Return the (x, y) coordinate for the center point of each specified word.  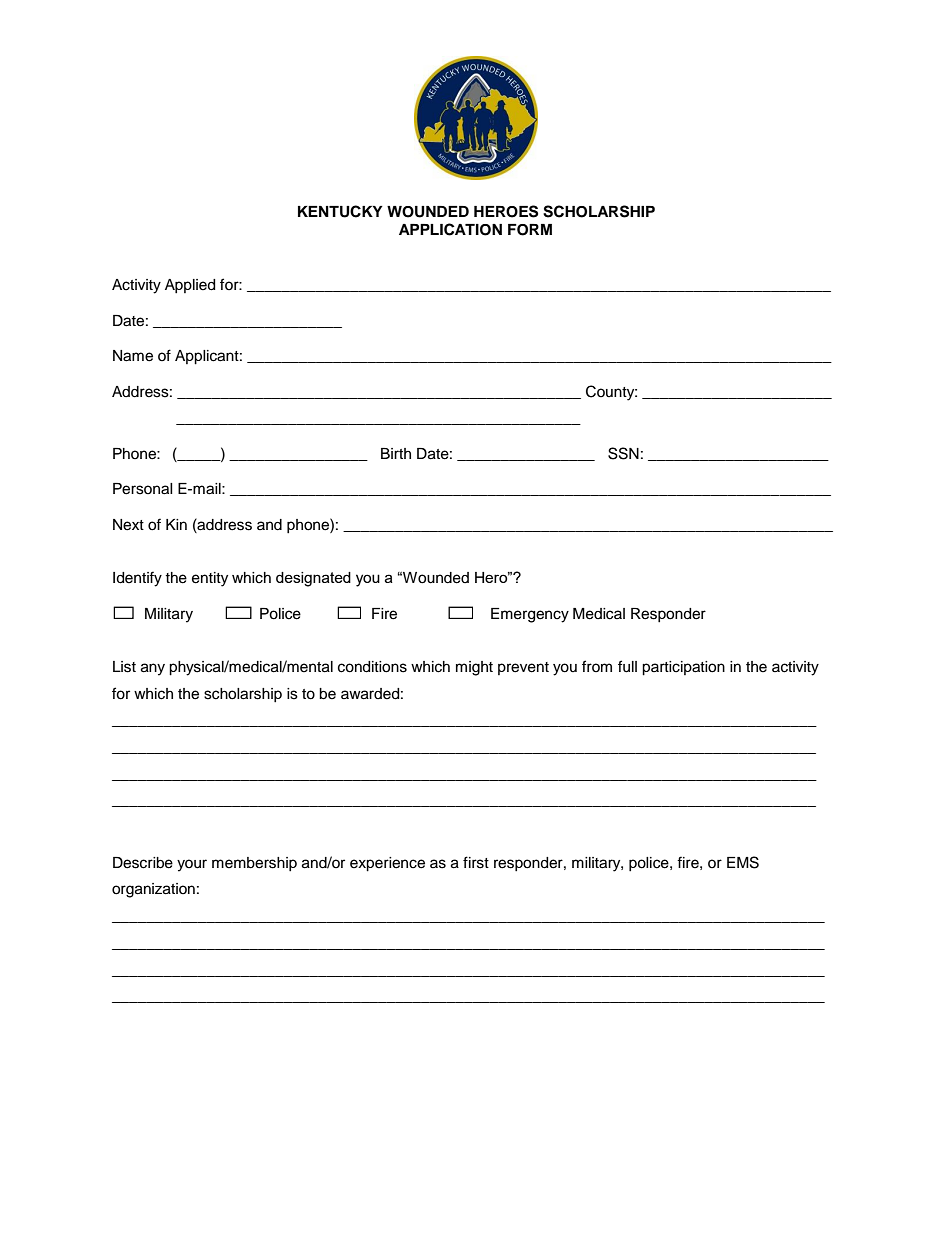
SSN (623, 453)
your (192, 865)
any (153, 669)
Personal (143, 489)
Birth (396, 453)
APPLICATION (450, 229)
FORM (530, 230)
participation (683, 668)
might (474, 668)
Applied (190, 286)
